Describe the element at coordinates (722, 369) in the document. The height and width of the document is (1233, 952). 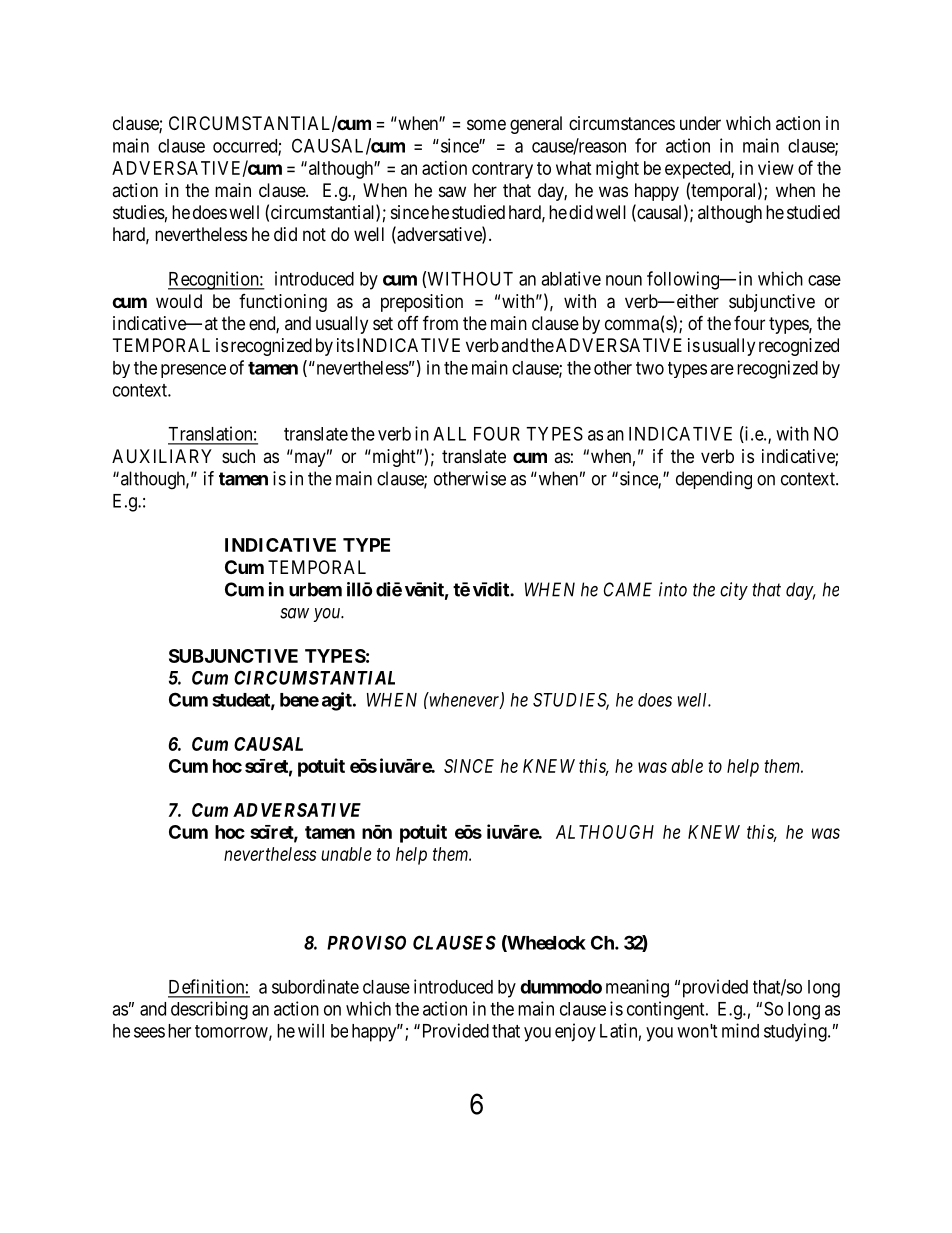
I see `are` at that location.
